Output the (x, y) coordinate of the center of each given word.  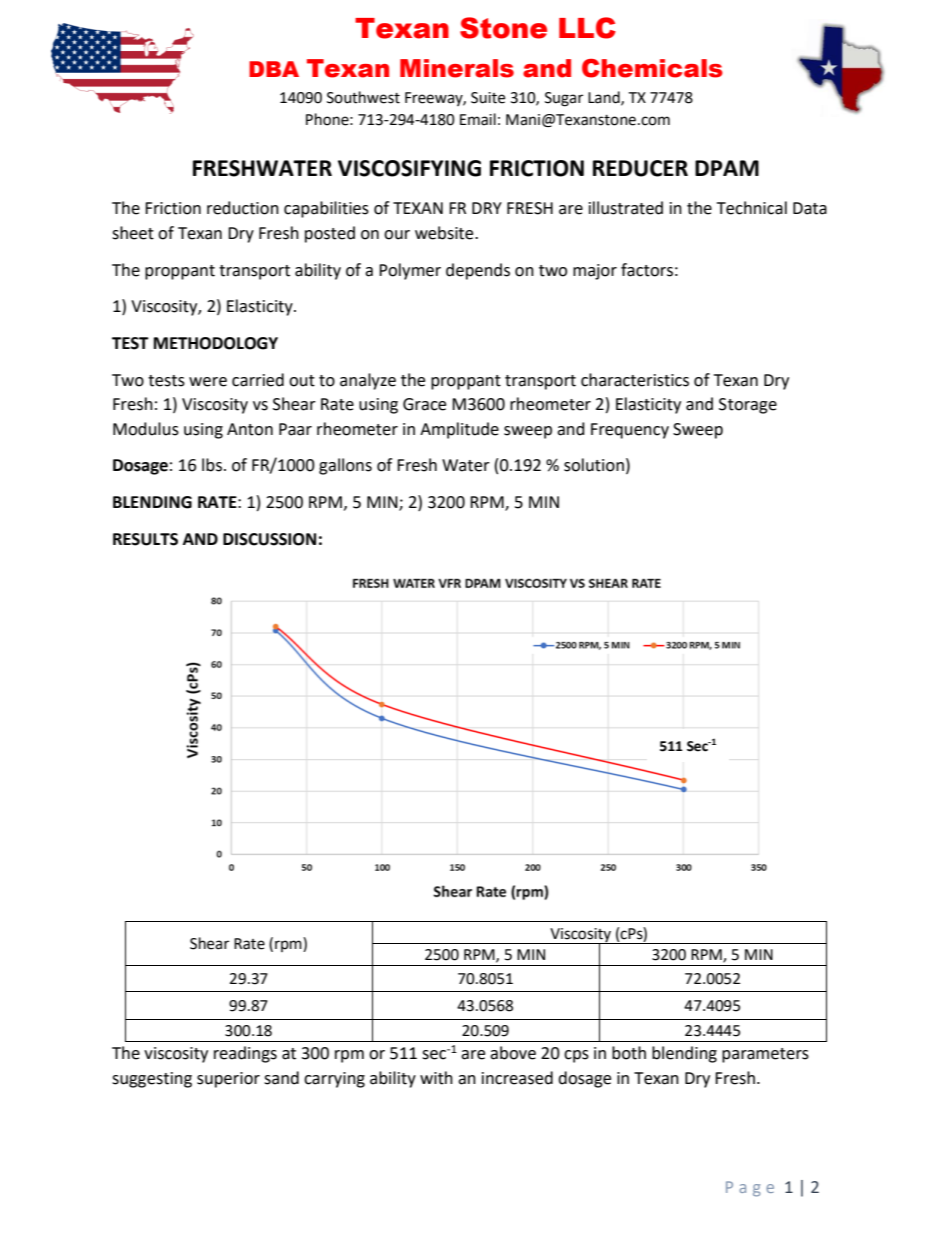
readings (245, 1054)
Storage (748, 406)
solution (594, 465)
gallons (345, 466)
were (208, 382)
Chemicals (652, 68)
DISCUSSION (269, 539)
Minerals (457, 68)
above (513, 1053)
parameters (765, 1055)
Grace (424, 404)
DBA (274, 69)
